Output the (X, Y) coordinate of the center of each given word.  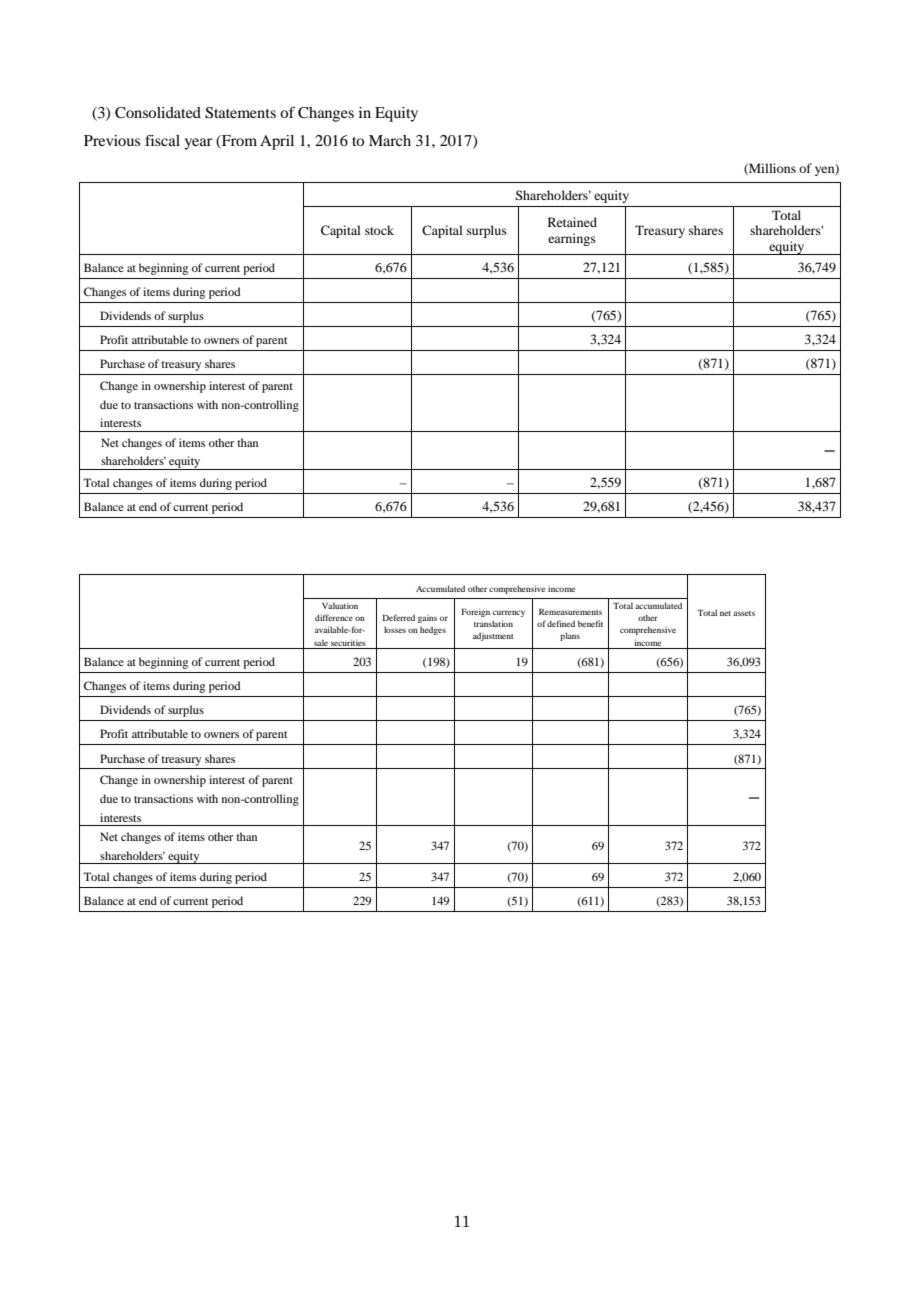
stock (379, 230)
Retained (572, 222)
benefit (590, 623)
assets (744, 613)
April (277, 142)
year (198, 144)
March (390, 140)
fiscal (162, 140)
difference (334, 617)
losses (395, 629)
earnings (572, 239)
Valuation (340, 606)
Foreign (475, 612)
